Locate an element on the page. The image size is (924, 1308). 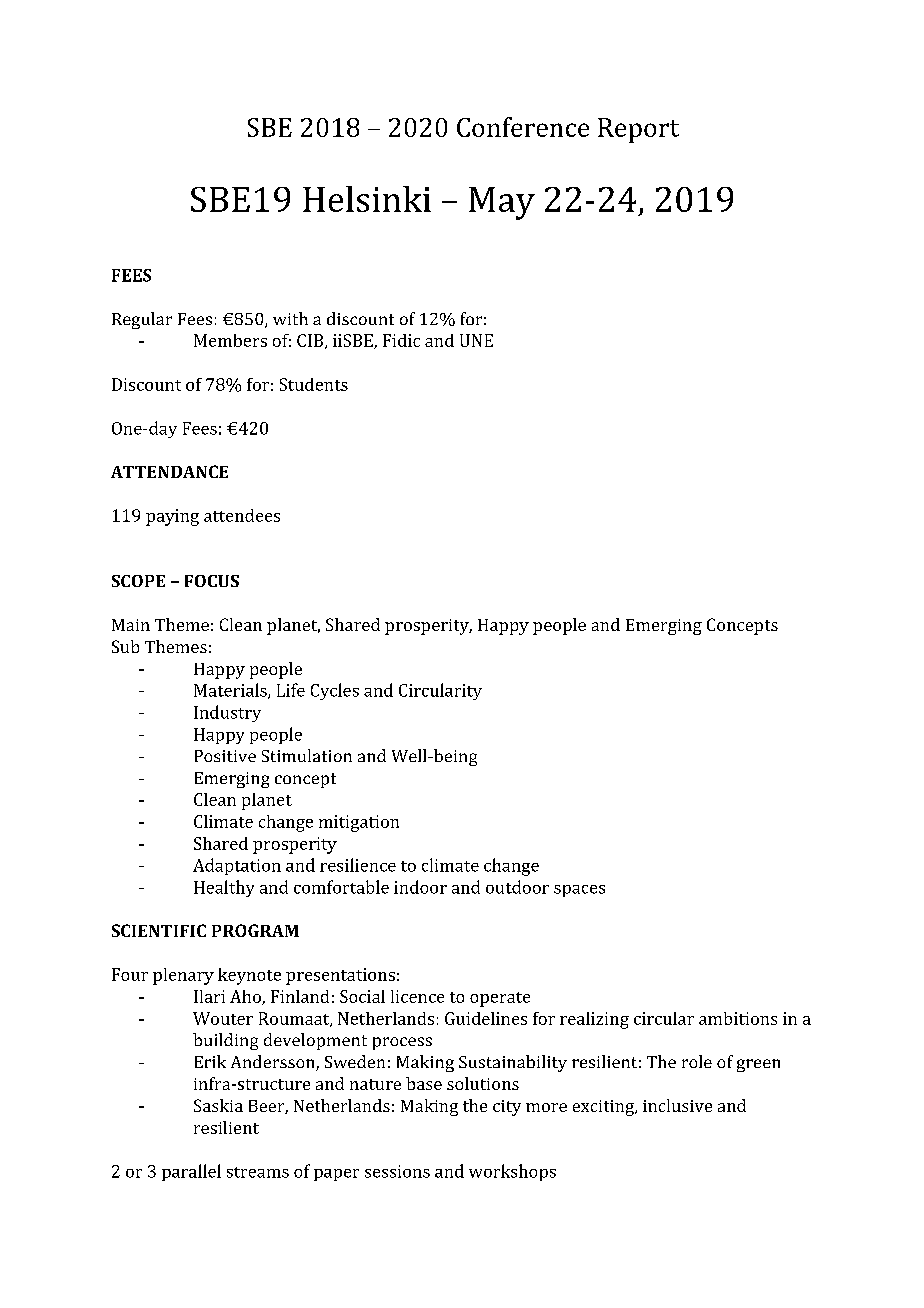
spaces is located at coordinates (579, 891).
